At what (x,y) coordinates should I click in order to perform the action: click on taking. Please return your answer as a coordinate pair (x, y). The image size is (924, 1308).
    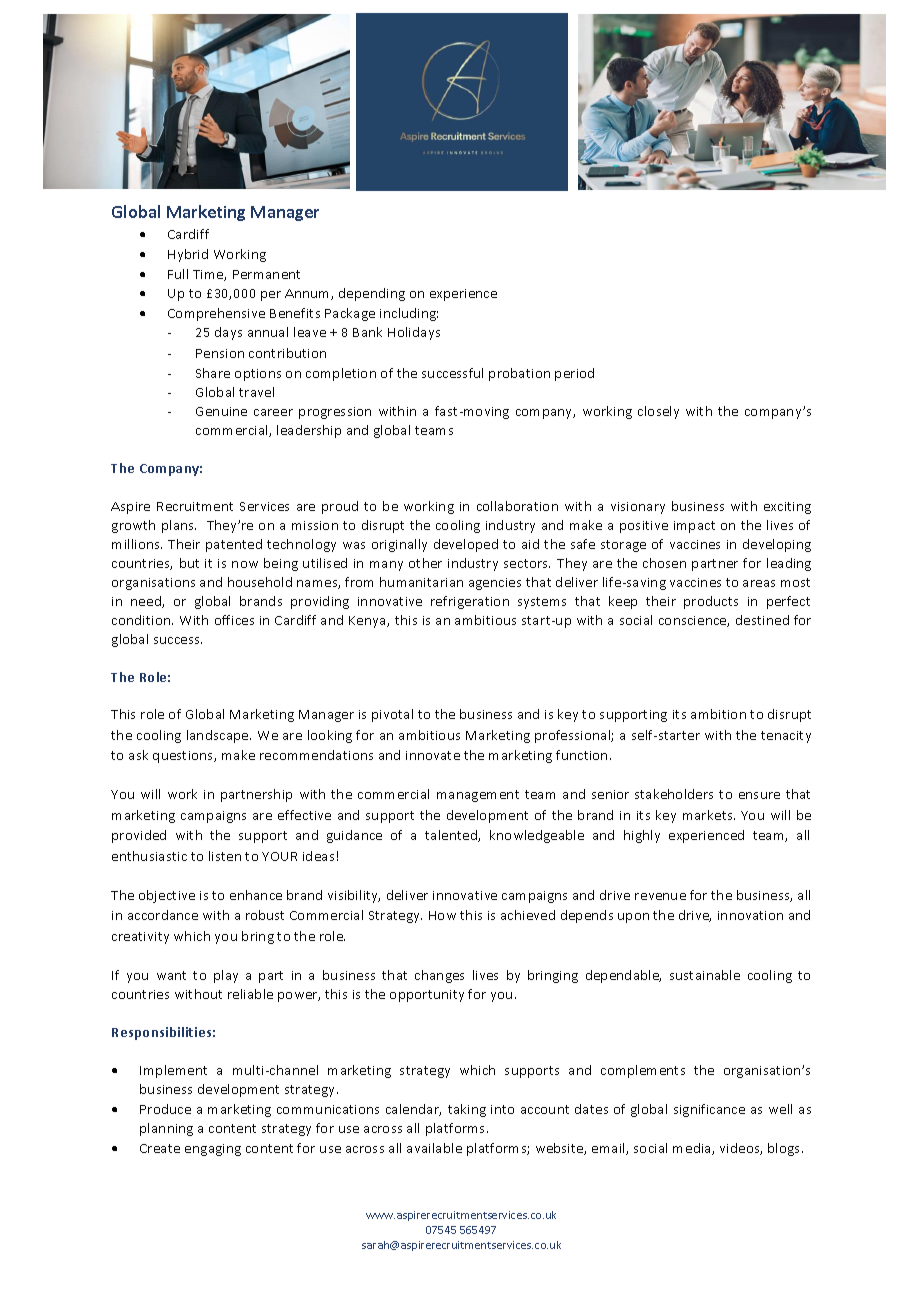
    Looking at the image, I should click on (467, 1110).
